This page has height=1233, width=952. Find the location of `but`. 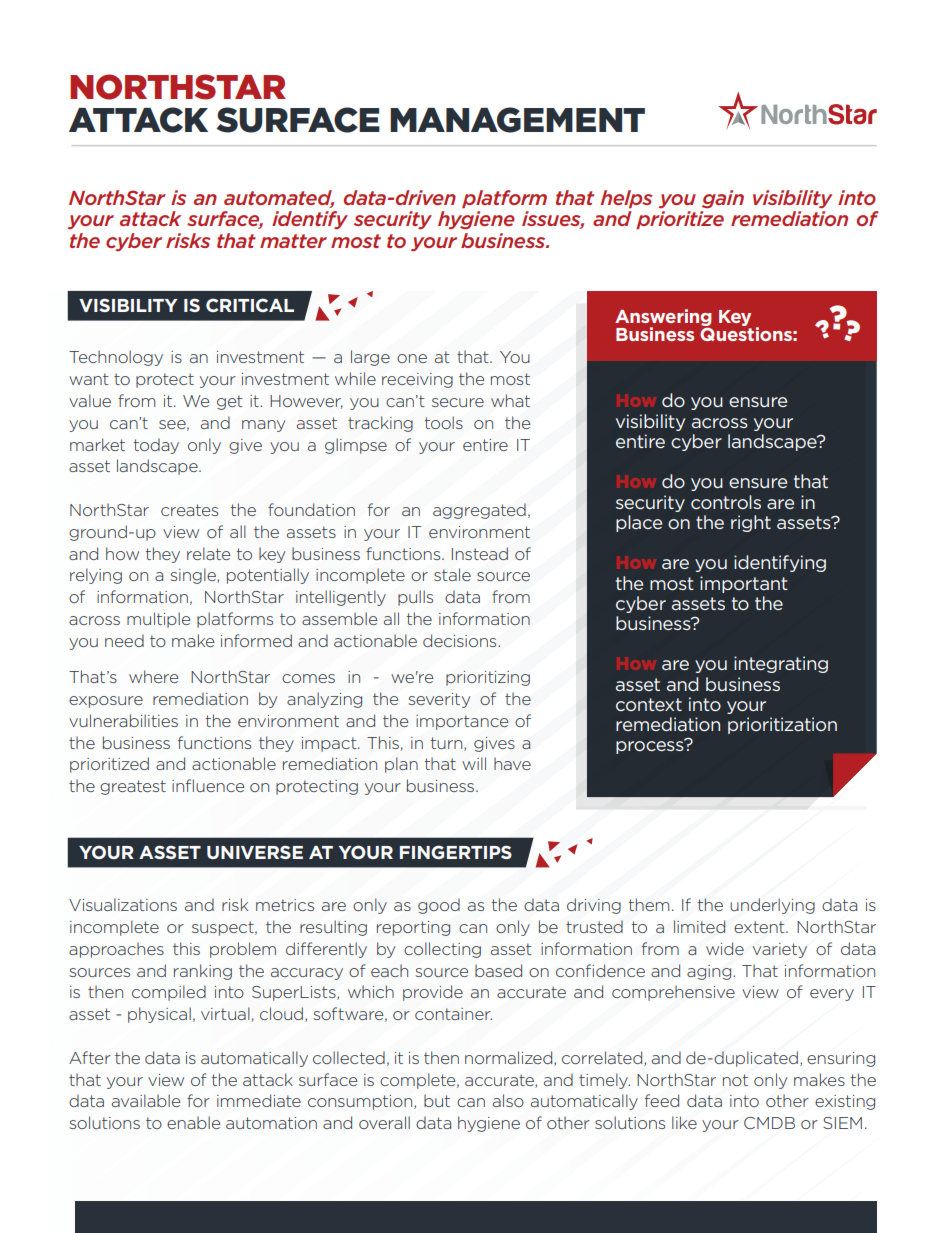

but is located at coordinates (437, 1101).
